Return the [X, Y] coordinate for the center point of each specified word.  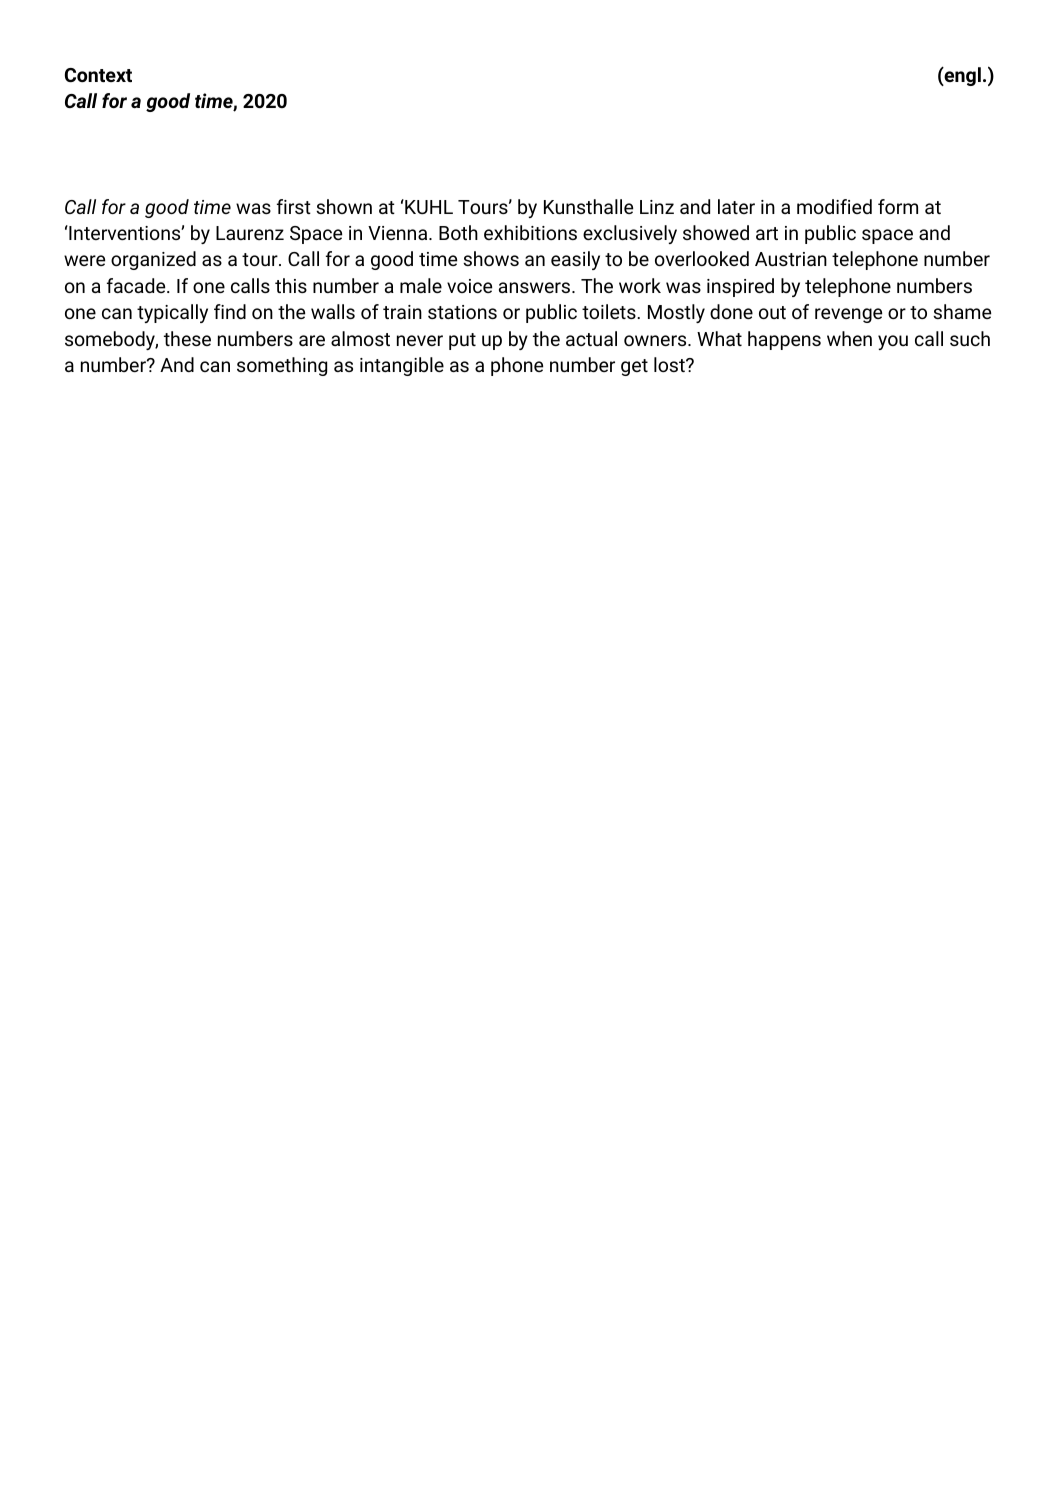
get [634, 367]
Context [98, 75]
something [282, 366]
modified [834, 206]
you [893, 342]
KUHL [428, 206]
